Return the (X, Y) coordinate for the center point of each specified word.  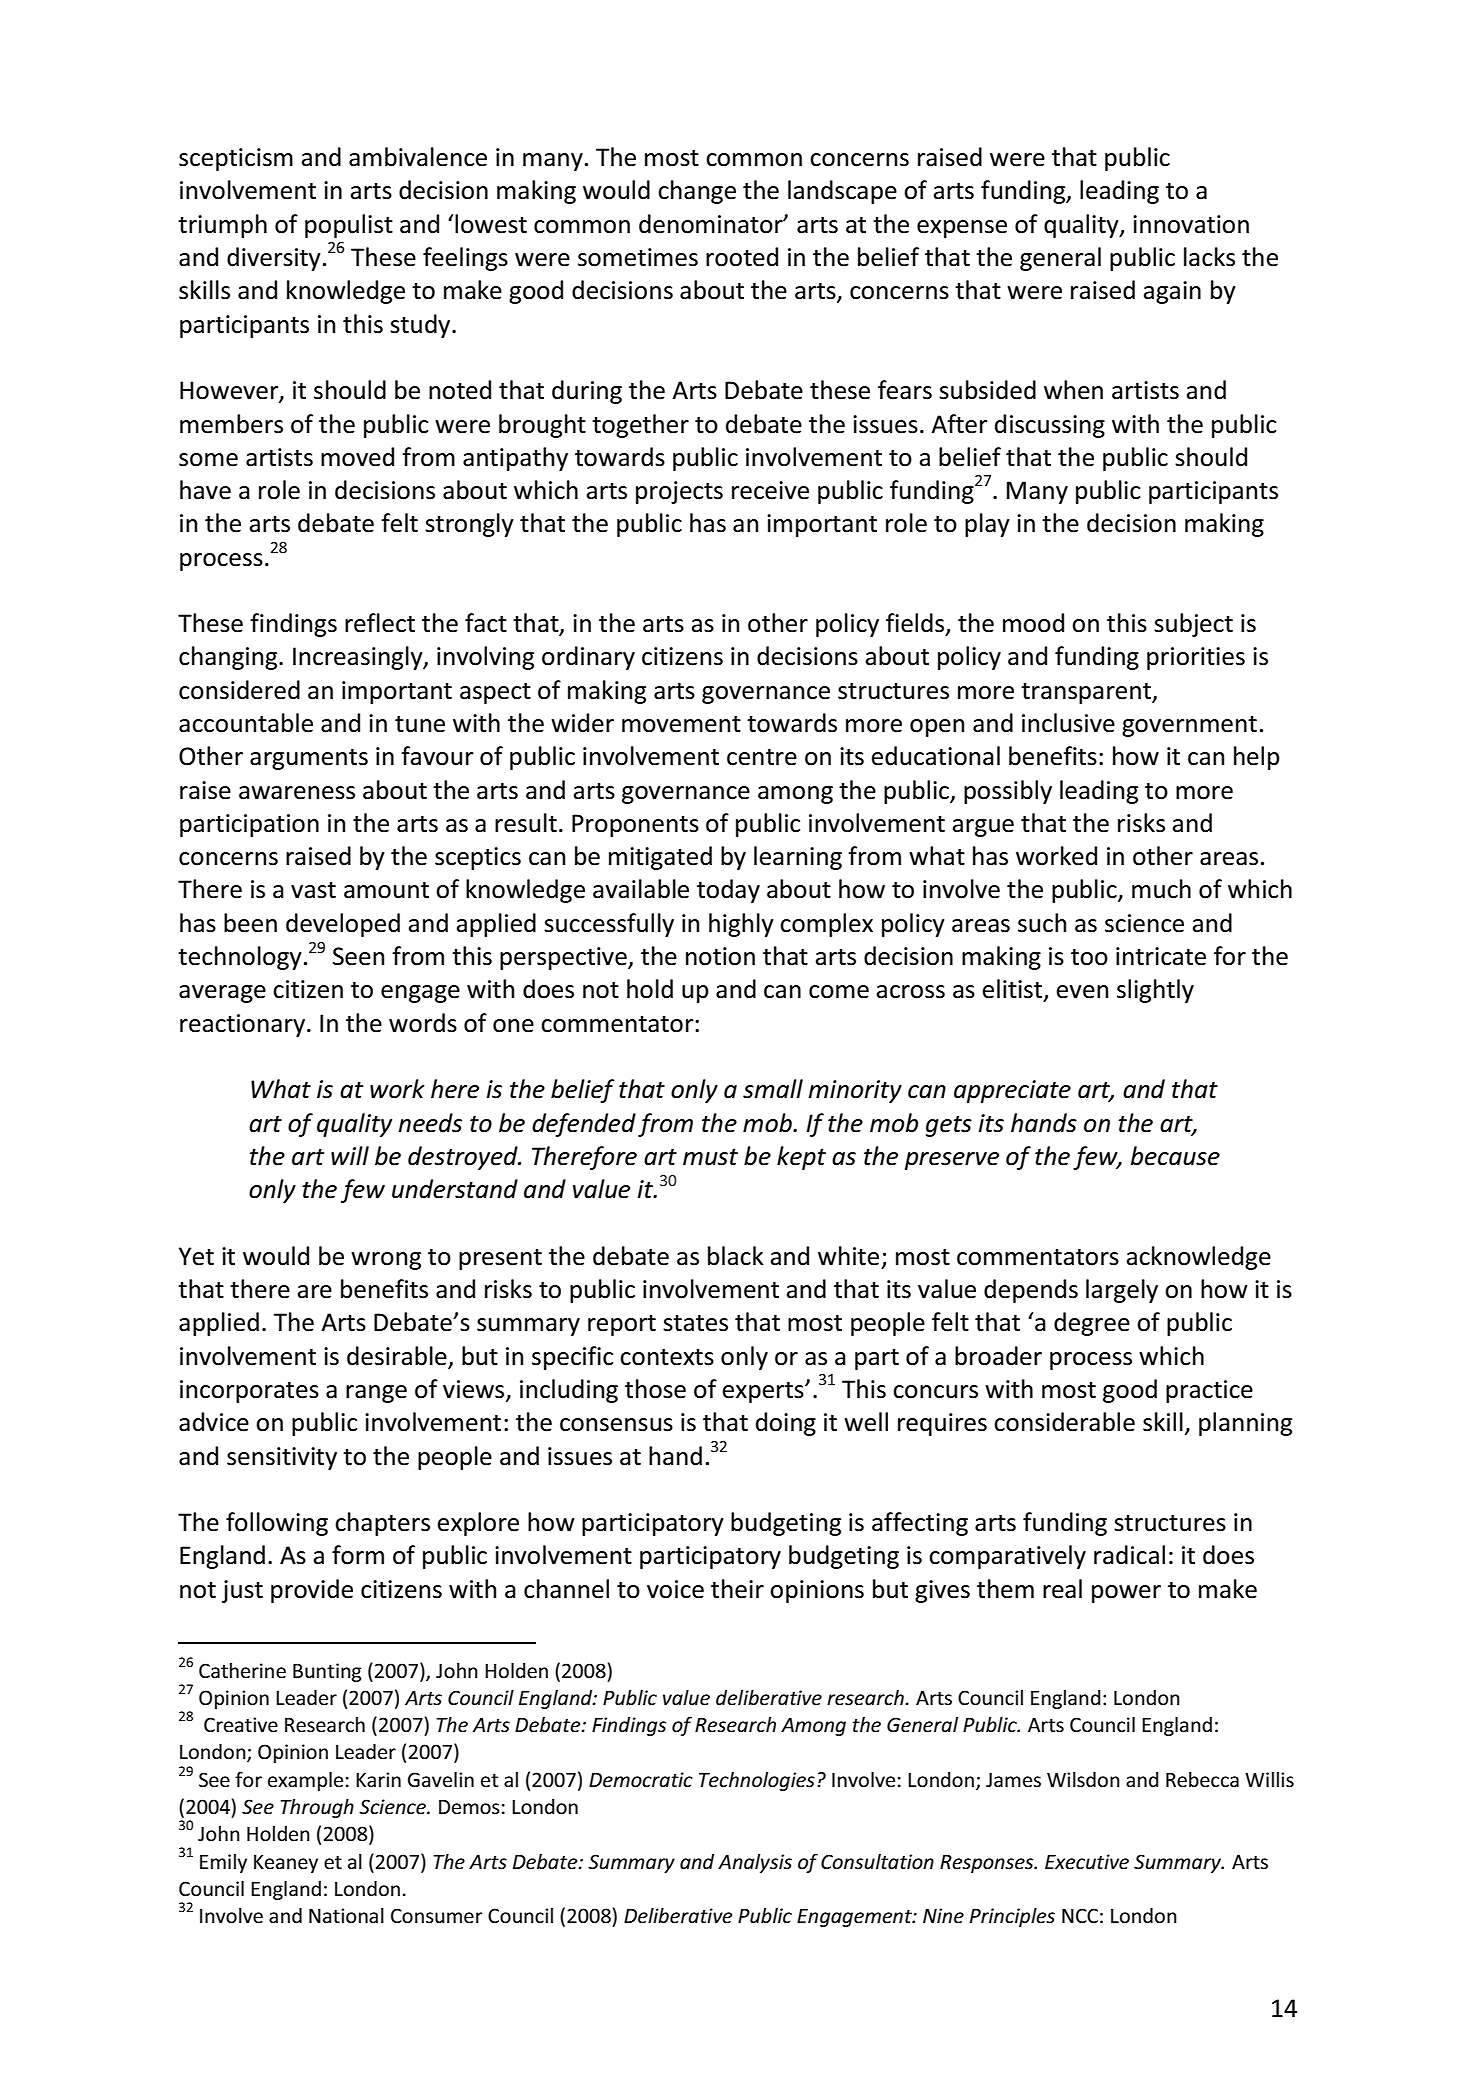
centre (762, 757)
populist (349, 226)
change (697, 192)
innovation (1191, 224)
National (346, 1915)
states (695, 1323)
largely (1122, 1291)
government (1189, 726)
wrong (386, 1261)
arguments (309, 759)
